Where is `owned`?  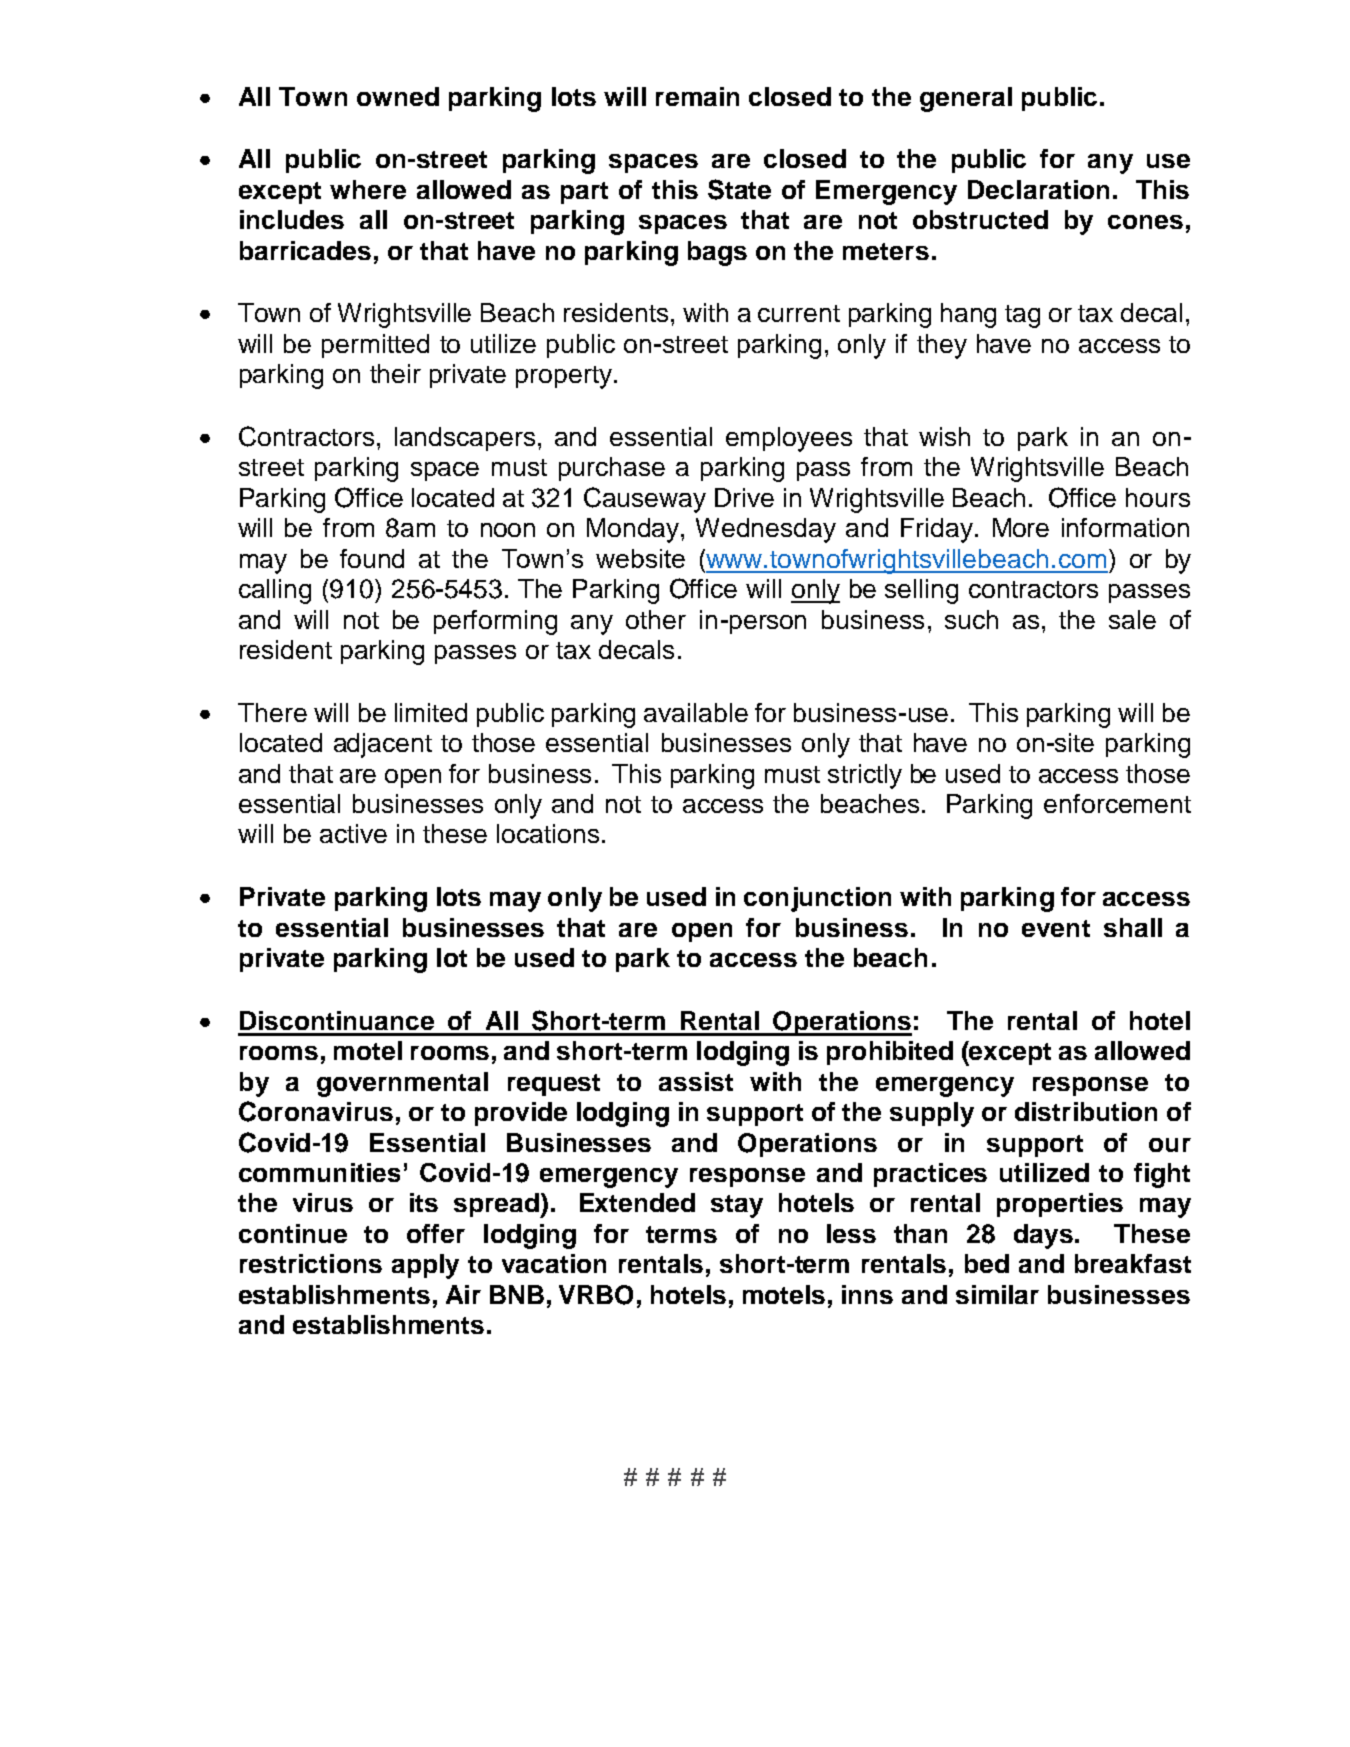
owned is located at coordinates (398, 96).
